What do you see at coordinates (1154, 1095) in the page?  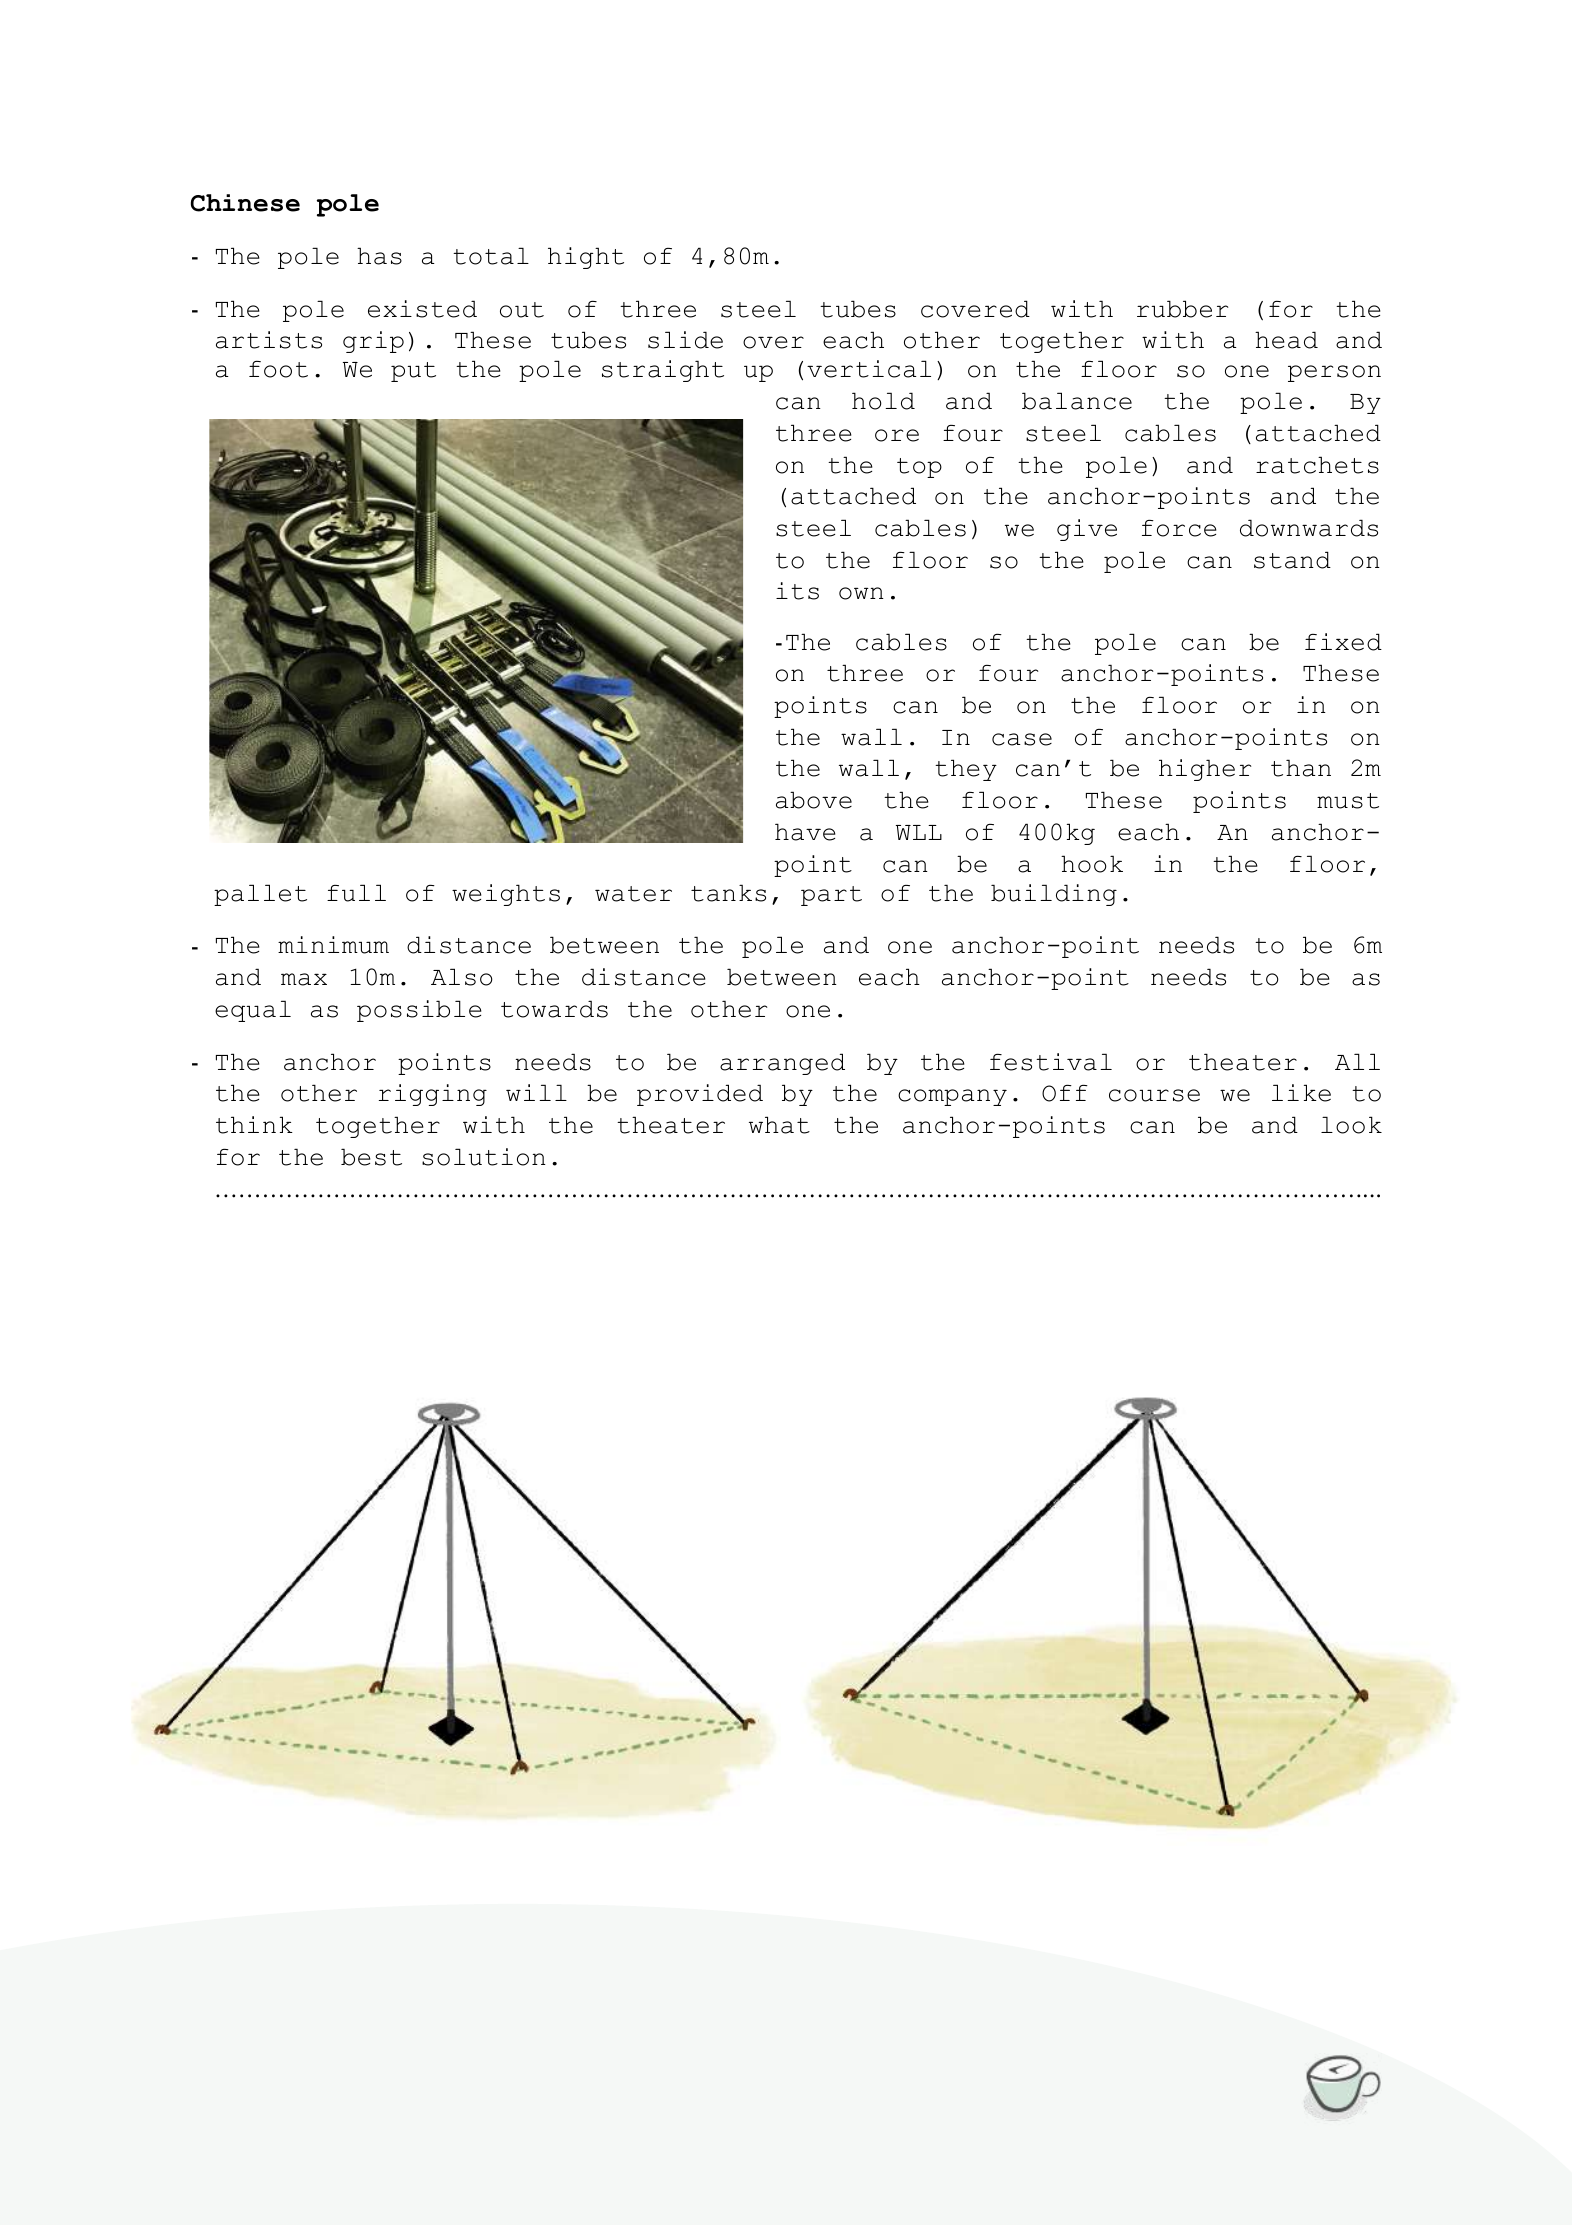 I see `course` at bounding box center [1154, 1095].
